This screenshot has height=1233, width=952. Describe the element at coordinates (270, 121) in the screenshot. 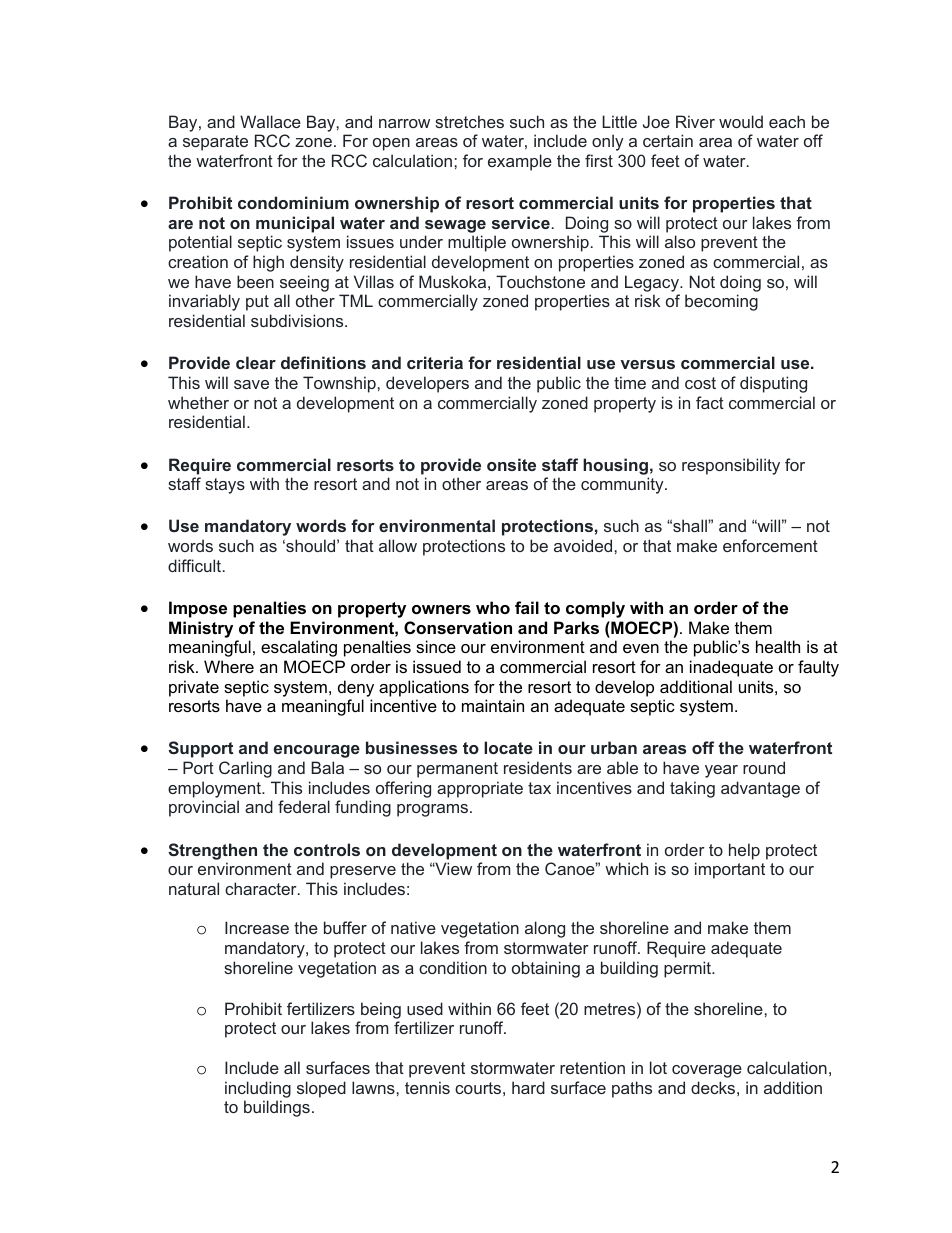

I see `Wallace` at that location.
